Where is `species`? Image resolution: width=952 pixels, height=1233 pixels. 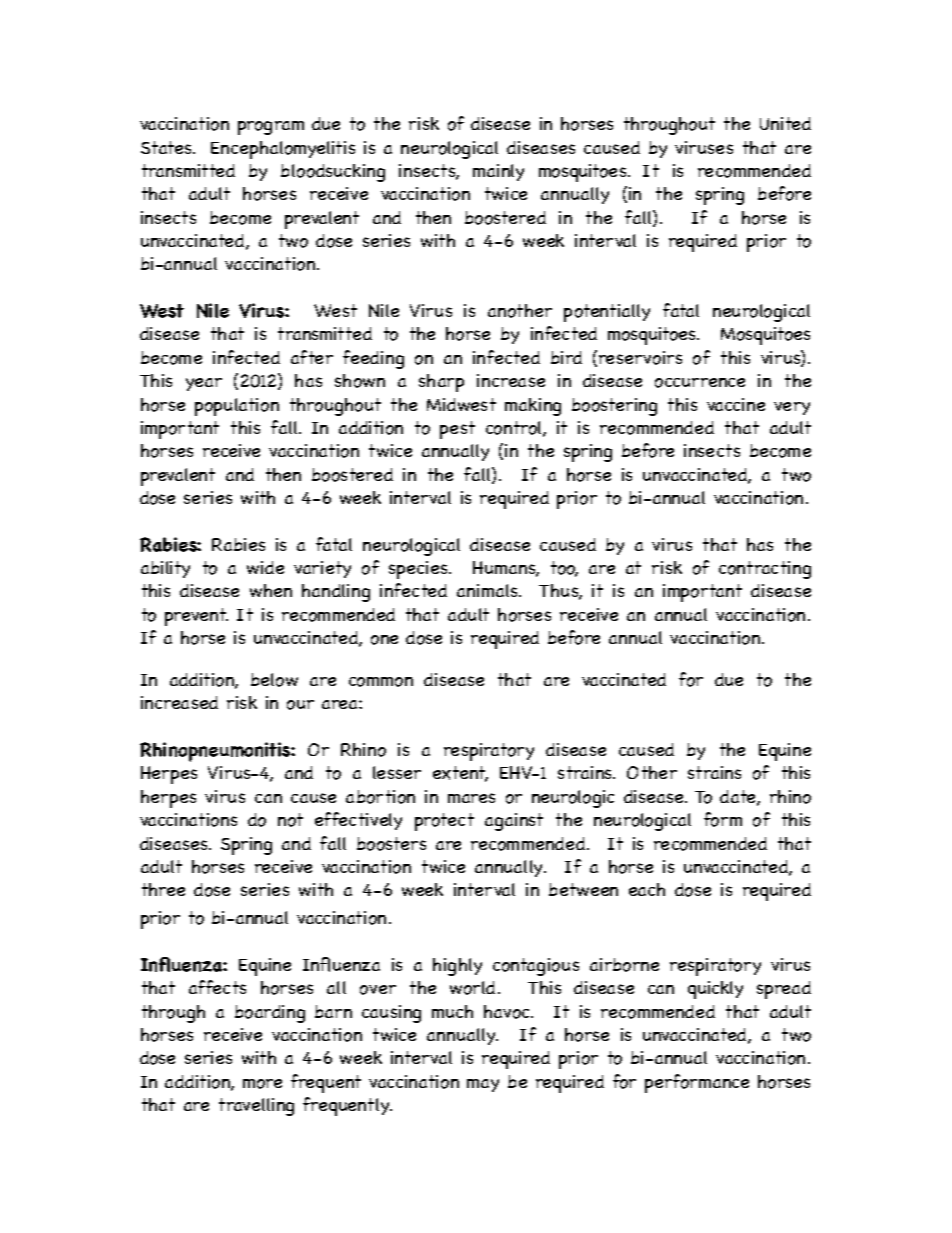
species is located at coordinates (420, 570).
